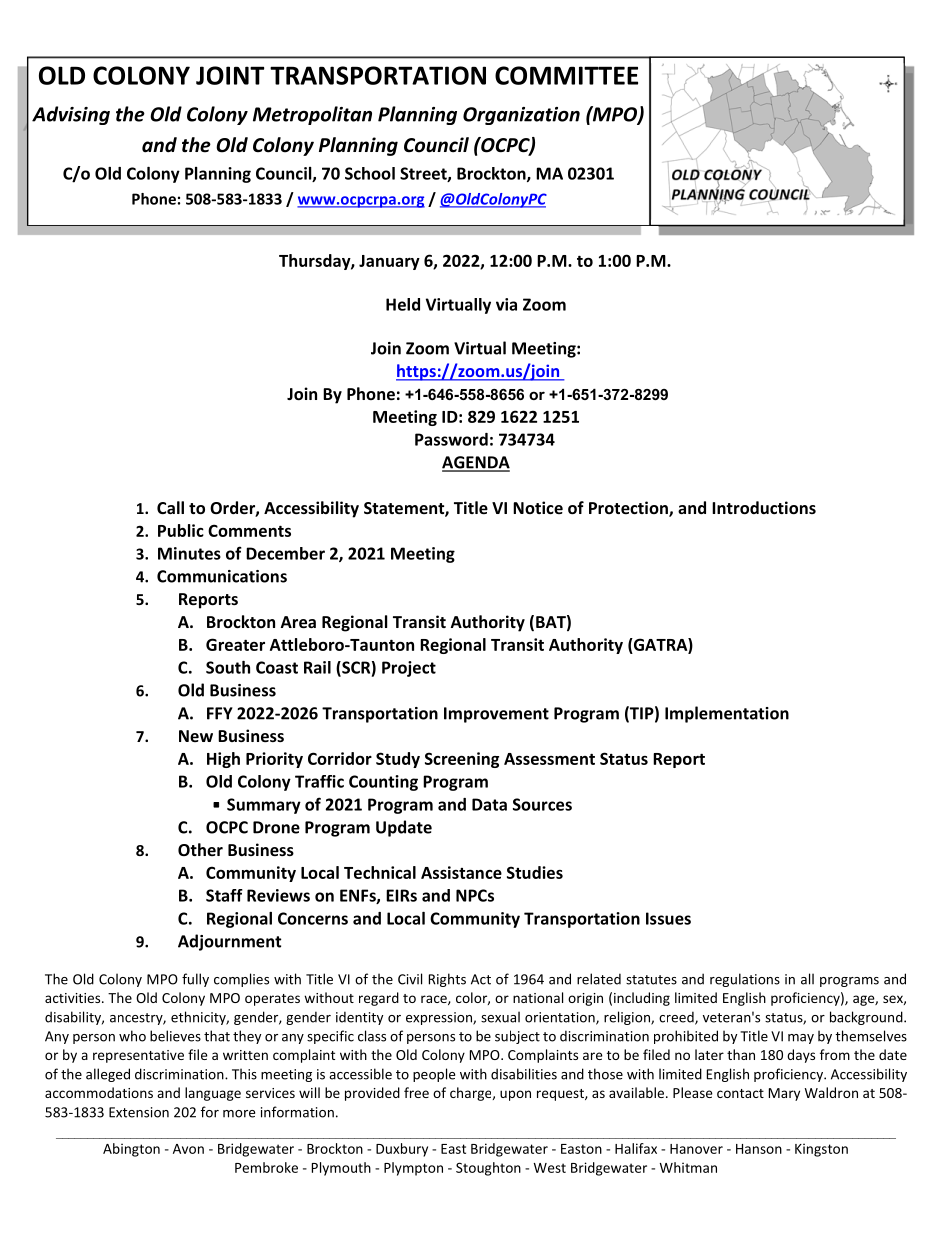 Image resolution: width=952 pixels, height=1233 pixels. I want to click on Hanson, so click(759, 1149).
